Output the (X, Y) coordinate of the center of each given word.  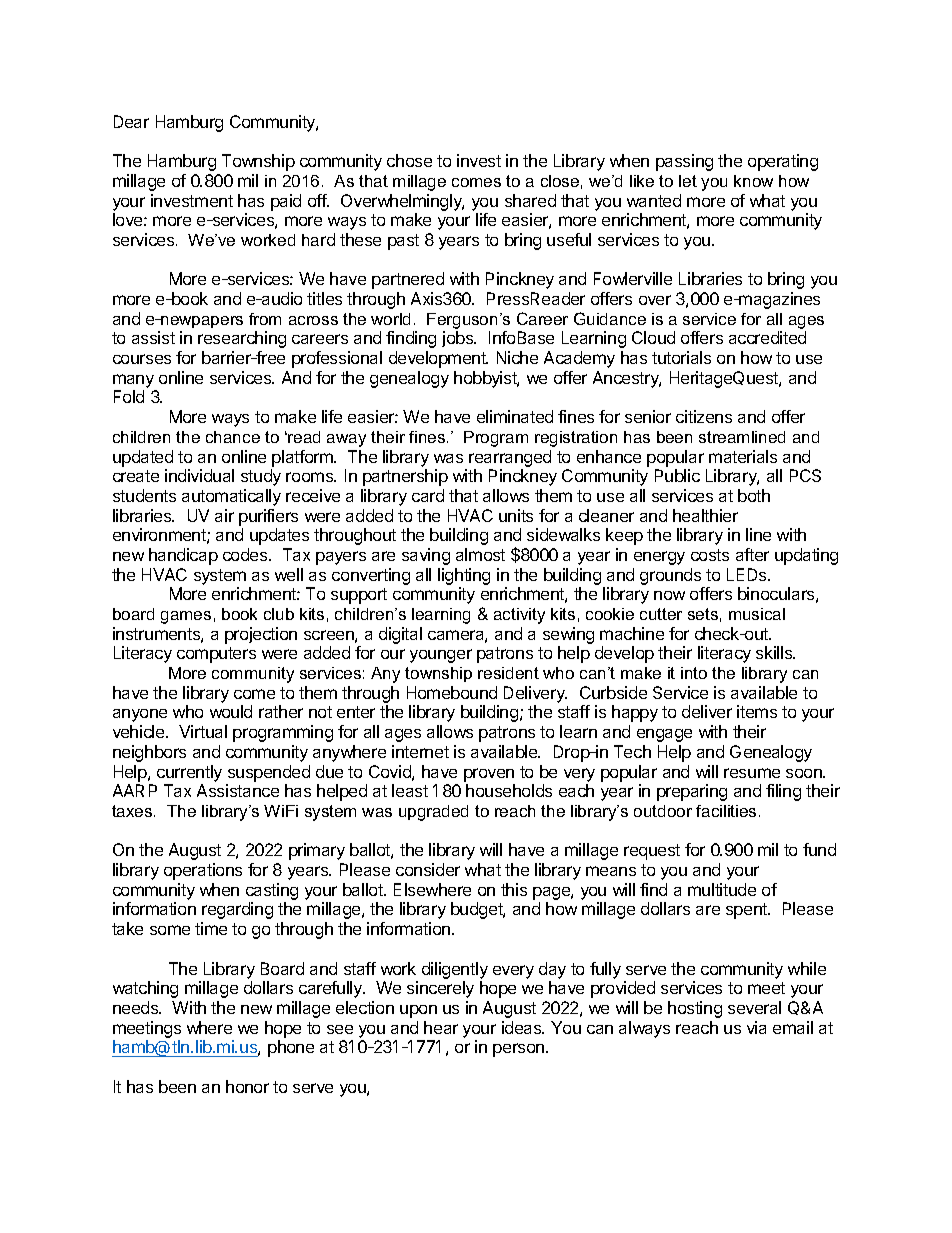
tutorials (681, 357)
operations (203, 871)
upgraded (433, 813)
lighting (464, 576)
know (753, 181)
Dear (131, 121)
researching (242, 339)
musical (757, 614)
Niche (517, 357)
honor (247, 1086)
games (186, 617)
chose (409, 160)
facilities (726, 811)
